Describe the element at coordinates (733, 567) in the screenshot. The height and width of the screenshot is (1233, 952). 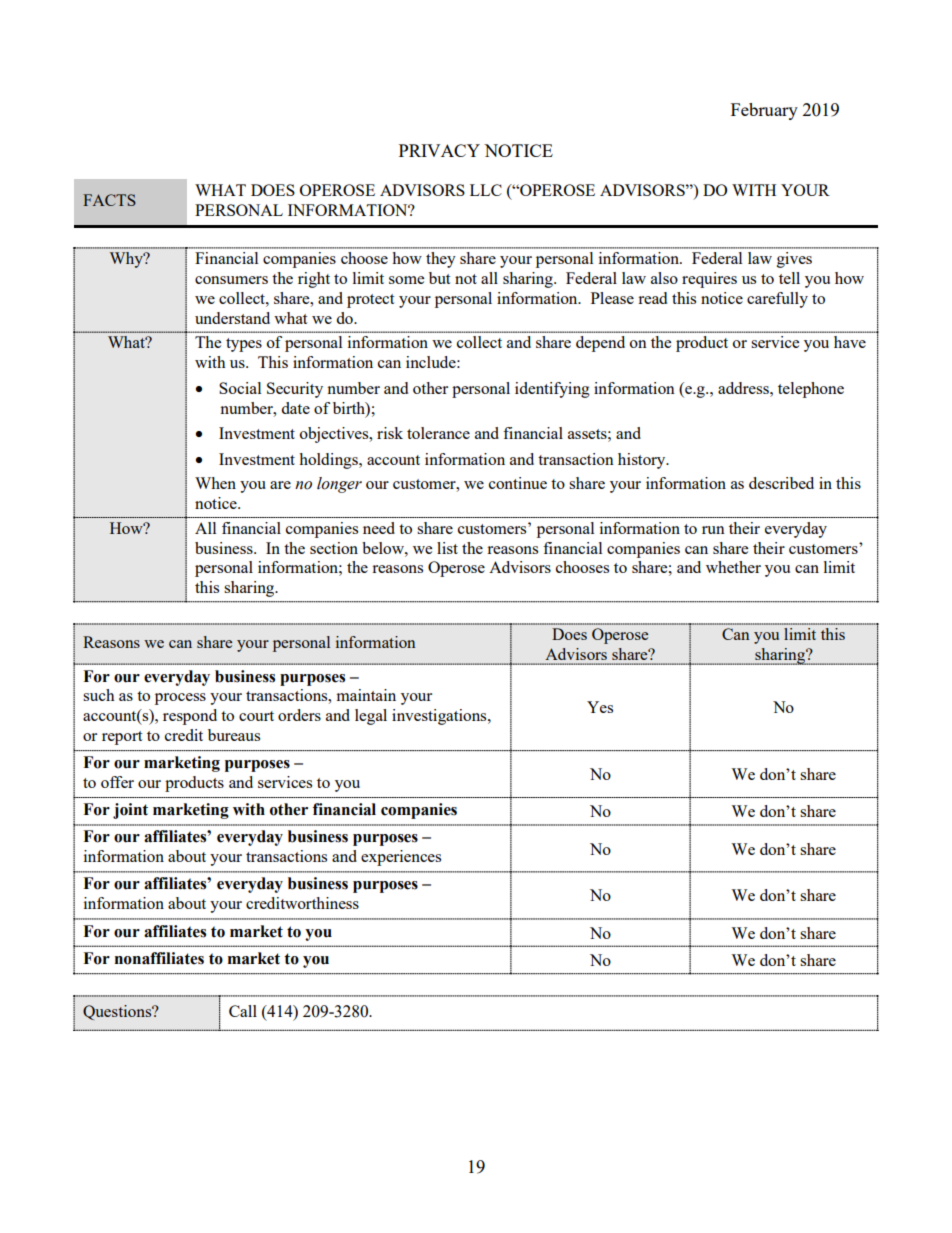
I see `whether` at that location.
